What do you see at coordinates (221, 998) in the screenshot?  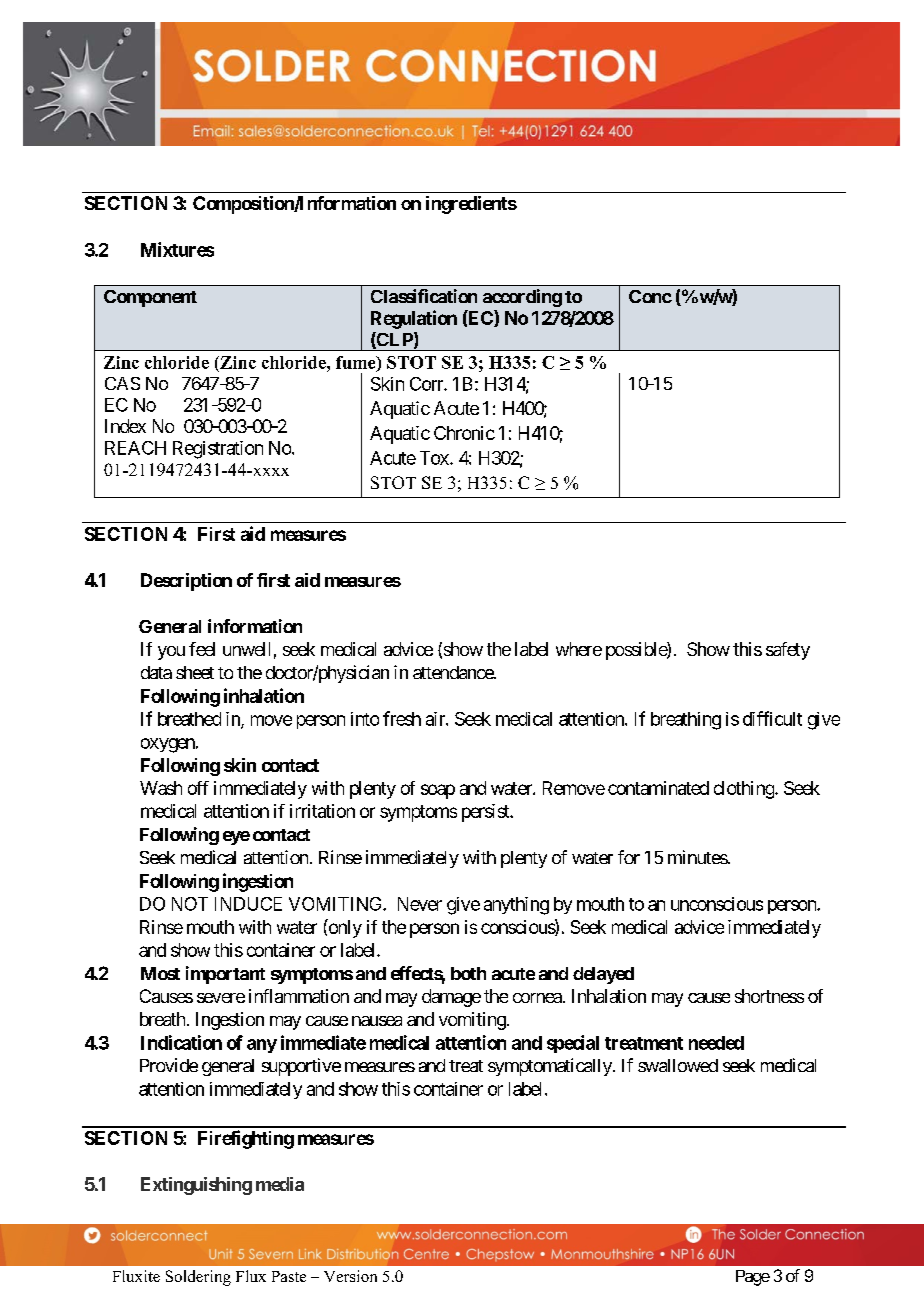 I see `severe` at bounding box center [221, 998].
